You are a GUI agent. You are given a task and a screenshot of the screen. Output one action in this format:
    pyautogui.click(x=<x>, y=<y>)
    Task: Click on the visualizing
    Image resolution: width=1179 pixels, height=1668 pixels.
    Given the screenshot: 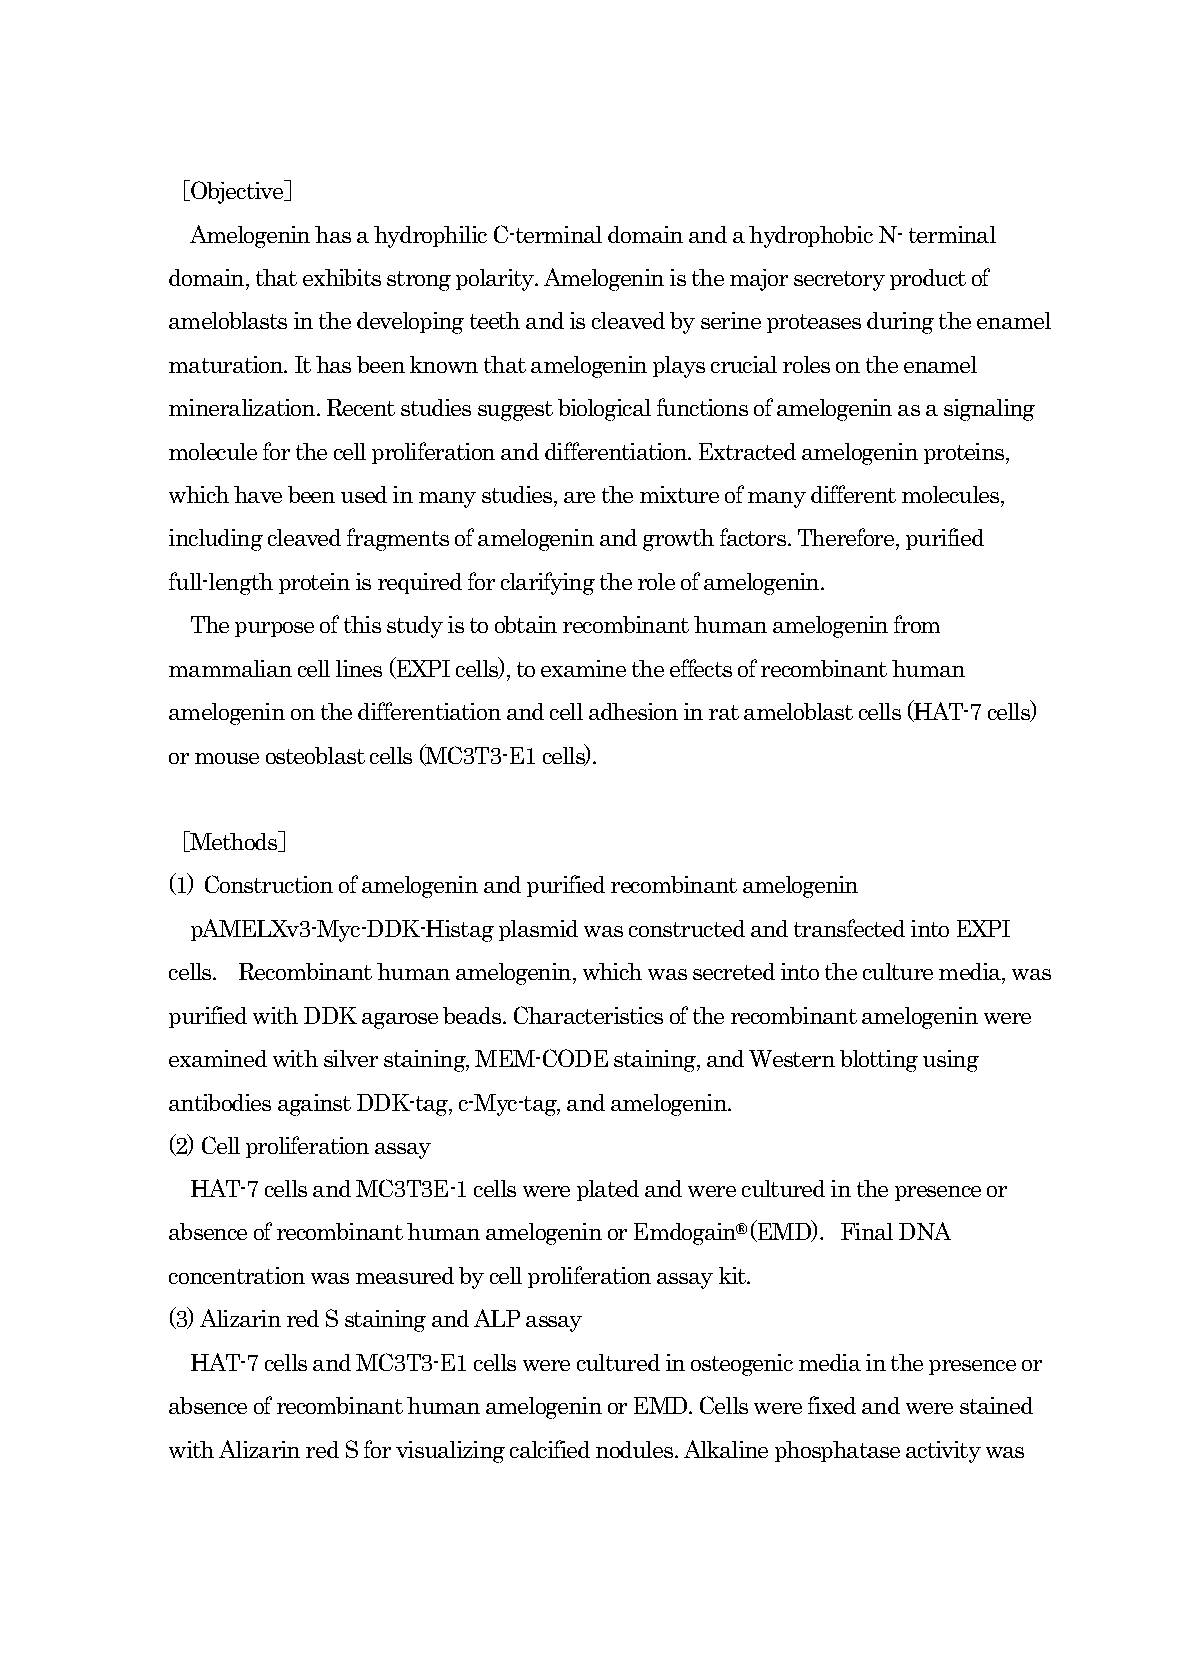 What is the action you would take?
    pyautogui.click(x=450, y=1452)
